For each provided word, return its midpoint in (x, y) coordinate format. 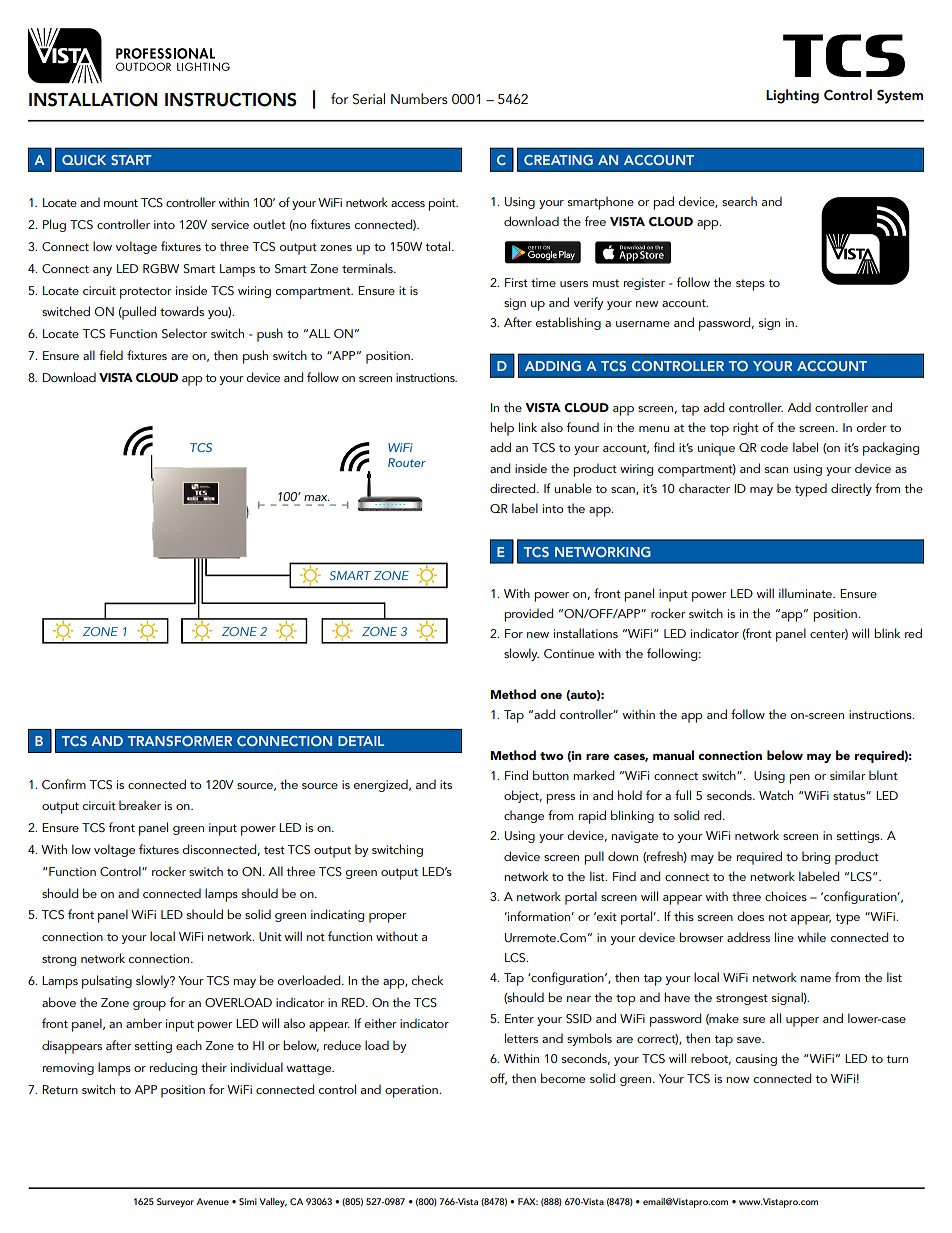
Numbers (419, 98)
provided (528, 615)
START (131, 160)
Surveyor (175, 1202)
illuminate (806, 593)
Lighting (792, 96)
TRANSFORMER (180, 741)
